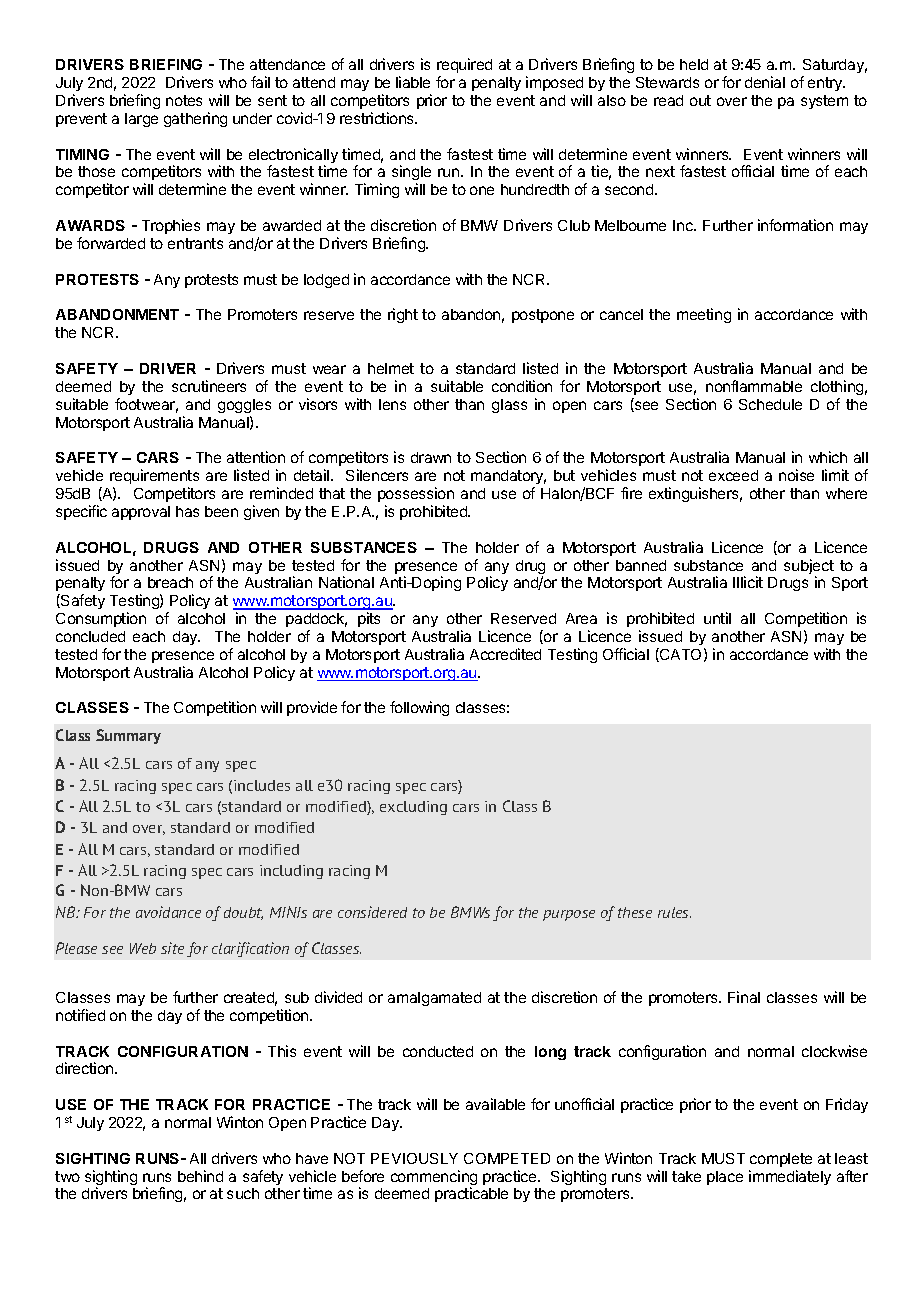  What do you see at coordinates (781, 1160) in the screenshot?
I see `complete` at bounding box center [781, 1160].
